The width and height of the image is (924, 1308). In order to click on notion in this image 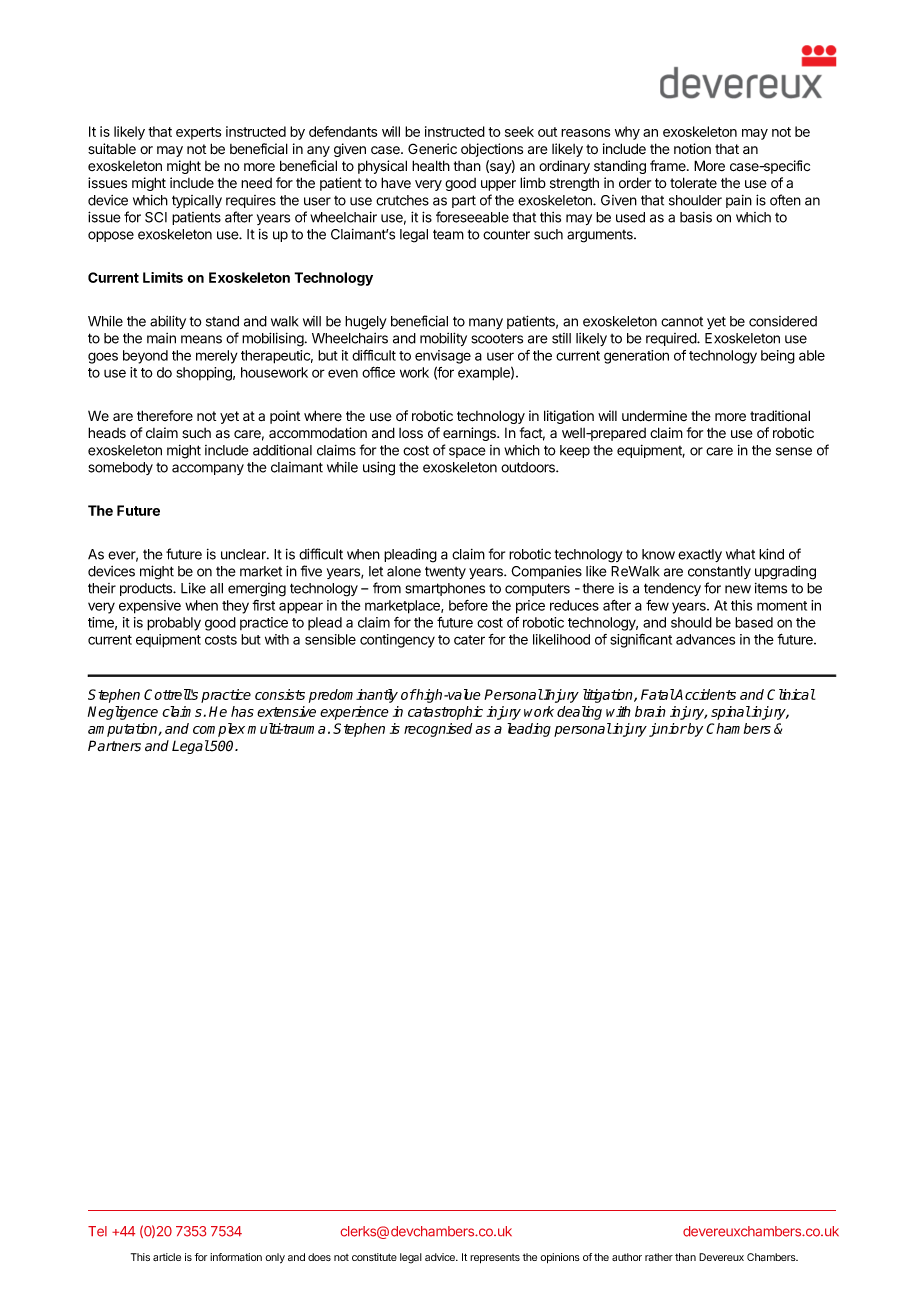, I will do `click(692, 148)`.
